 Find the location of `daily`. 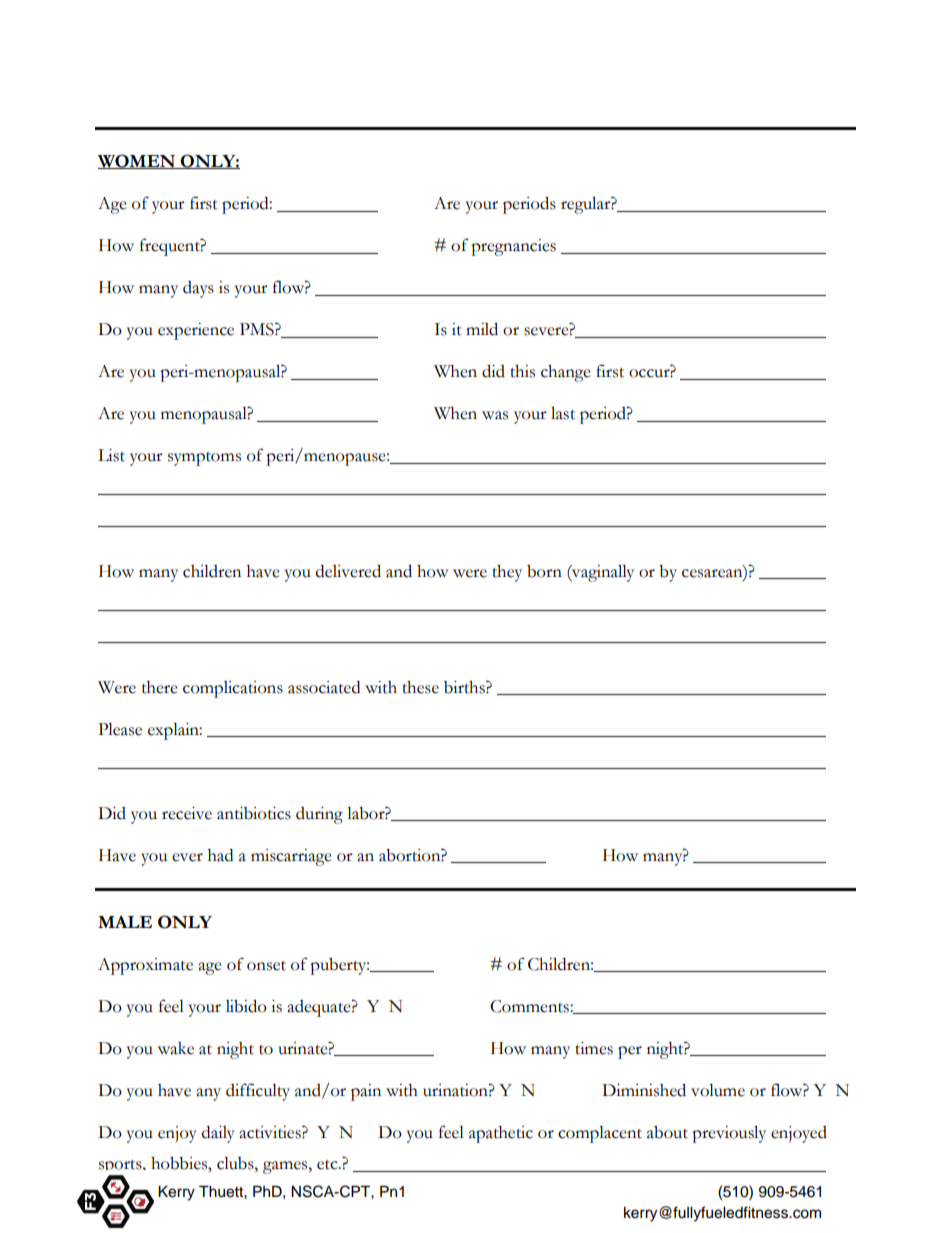

daily is located at coordinates (218, 1134).
